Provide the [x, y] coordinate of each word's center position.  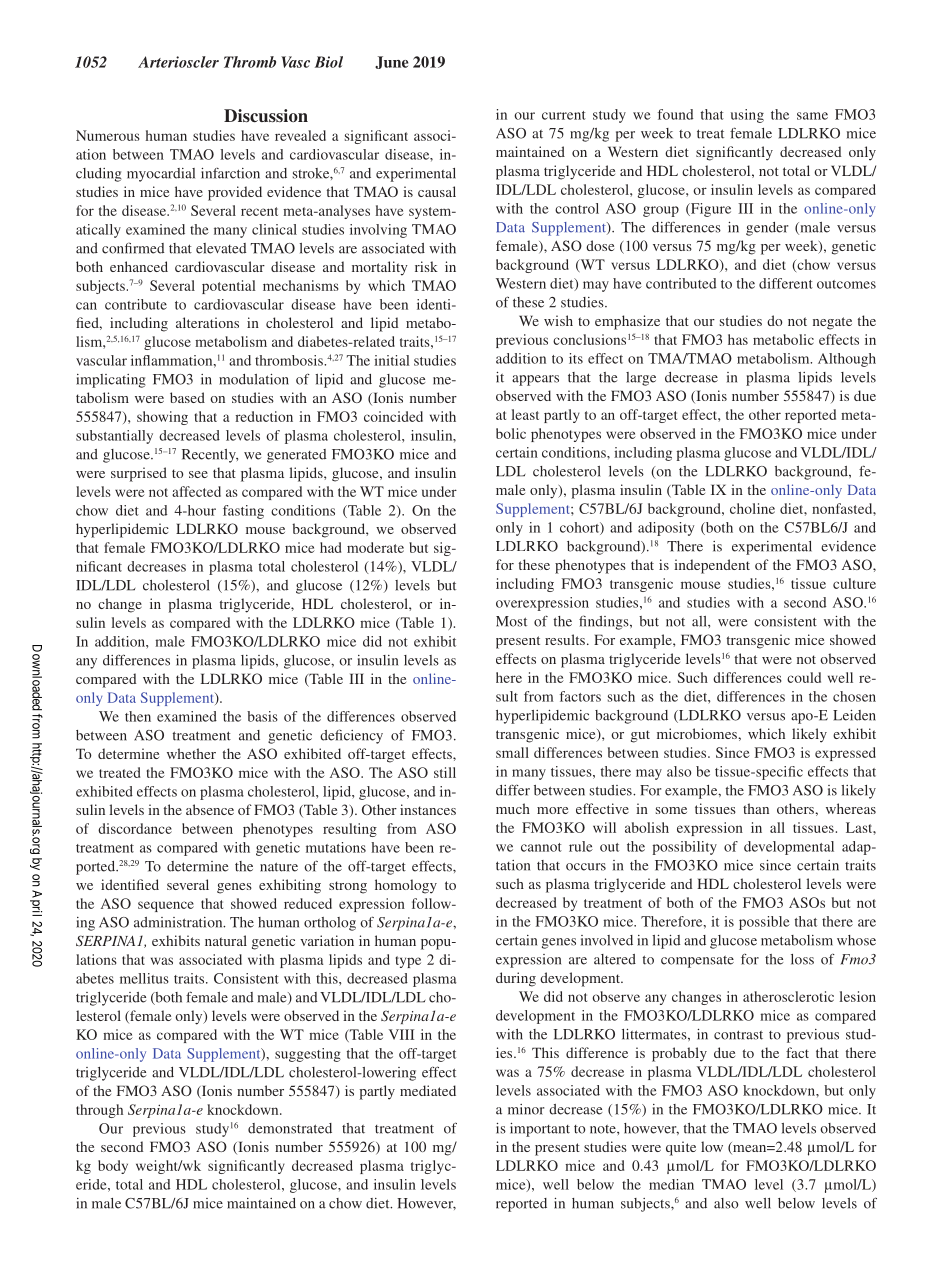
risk [426, 266]
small [512, 752]
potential [229, 287]
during [516, 979]
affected [196, 491]
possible [764, 923]
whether [191, 753]
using [747, 116]
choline [752, 508]
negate [832, 323]
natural [226, 940]
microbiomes [698, 733]
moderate [375, 547]
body [113, 1167]
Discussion [266, 116]
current [564, 115]
